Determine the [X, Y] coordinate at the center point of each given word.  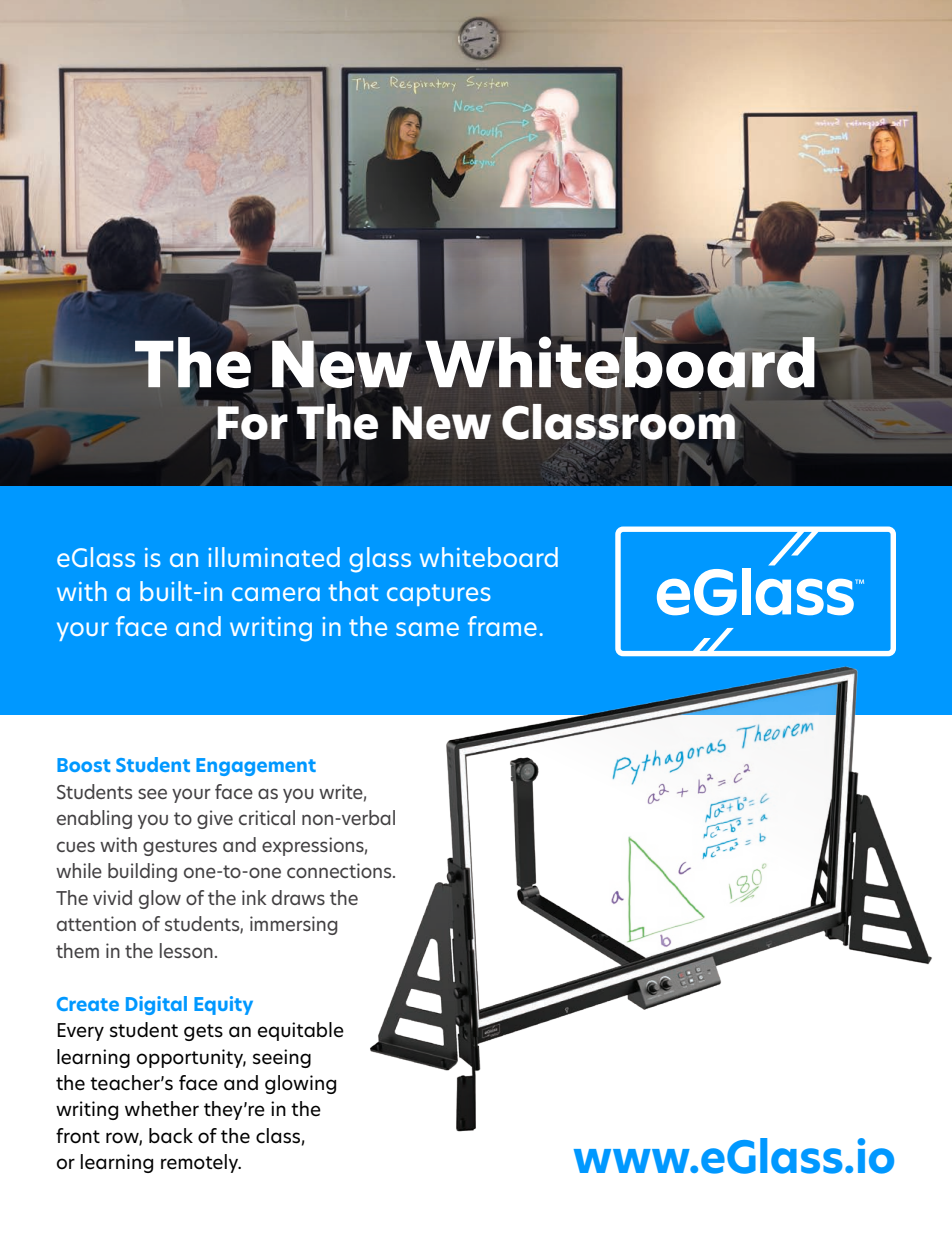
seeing [282, 1058]
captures [439, 595]
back [171, 1136]
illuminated [274, 557]
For [252, 423]
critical [267, 817]
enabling [94, 819]
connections [340, 870]
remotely [201, 1163]
